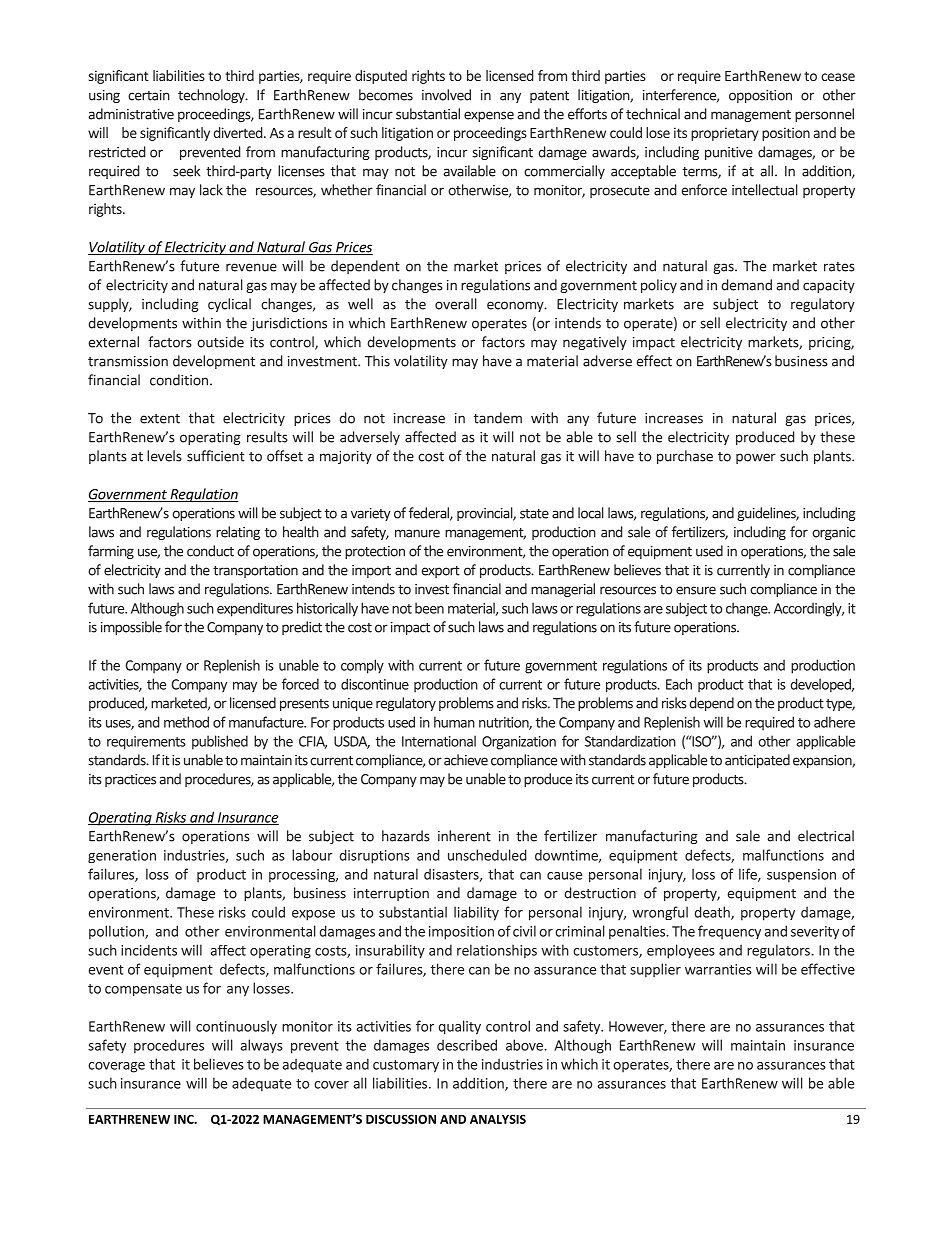 This page has height=1233, width=952. What do you see at coordinates (746, 285) in the page?
I see `demand` at bounding box center [746, 285].
